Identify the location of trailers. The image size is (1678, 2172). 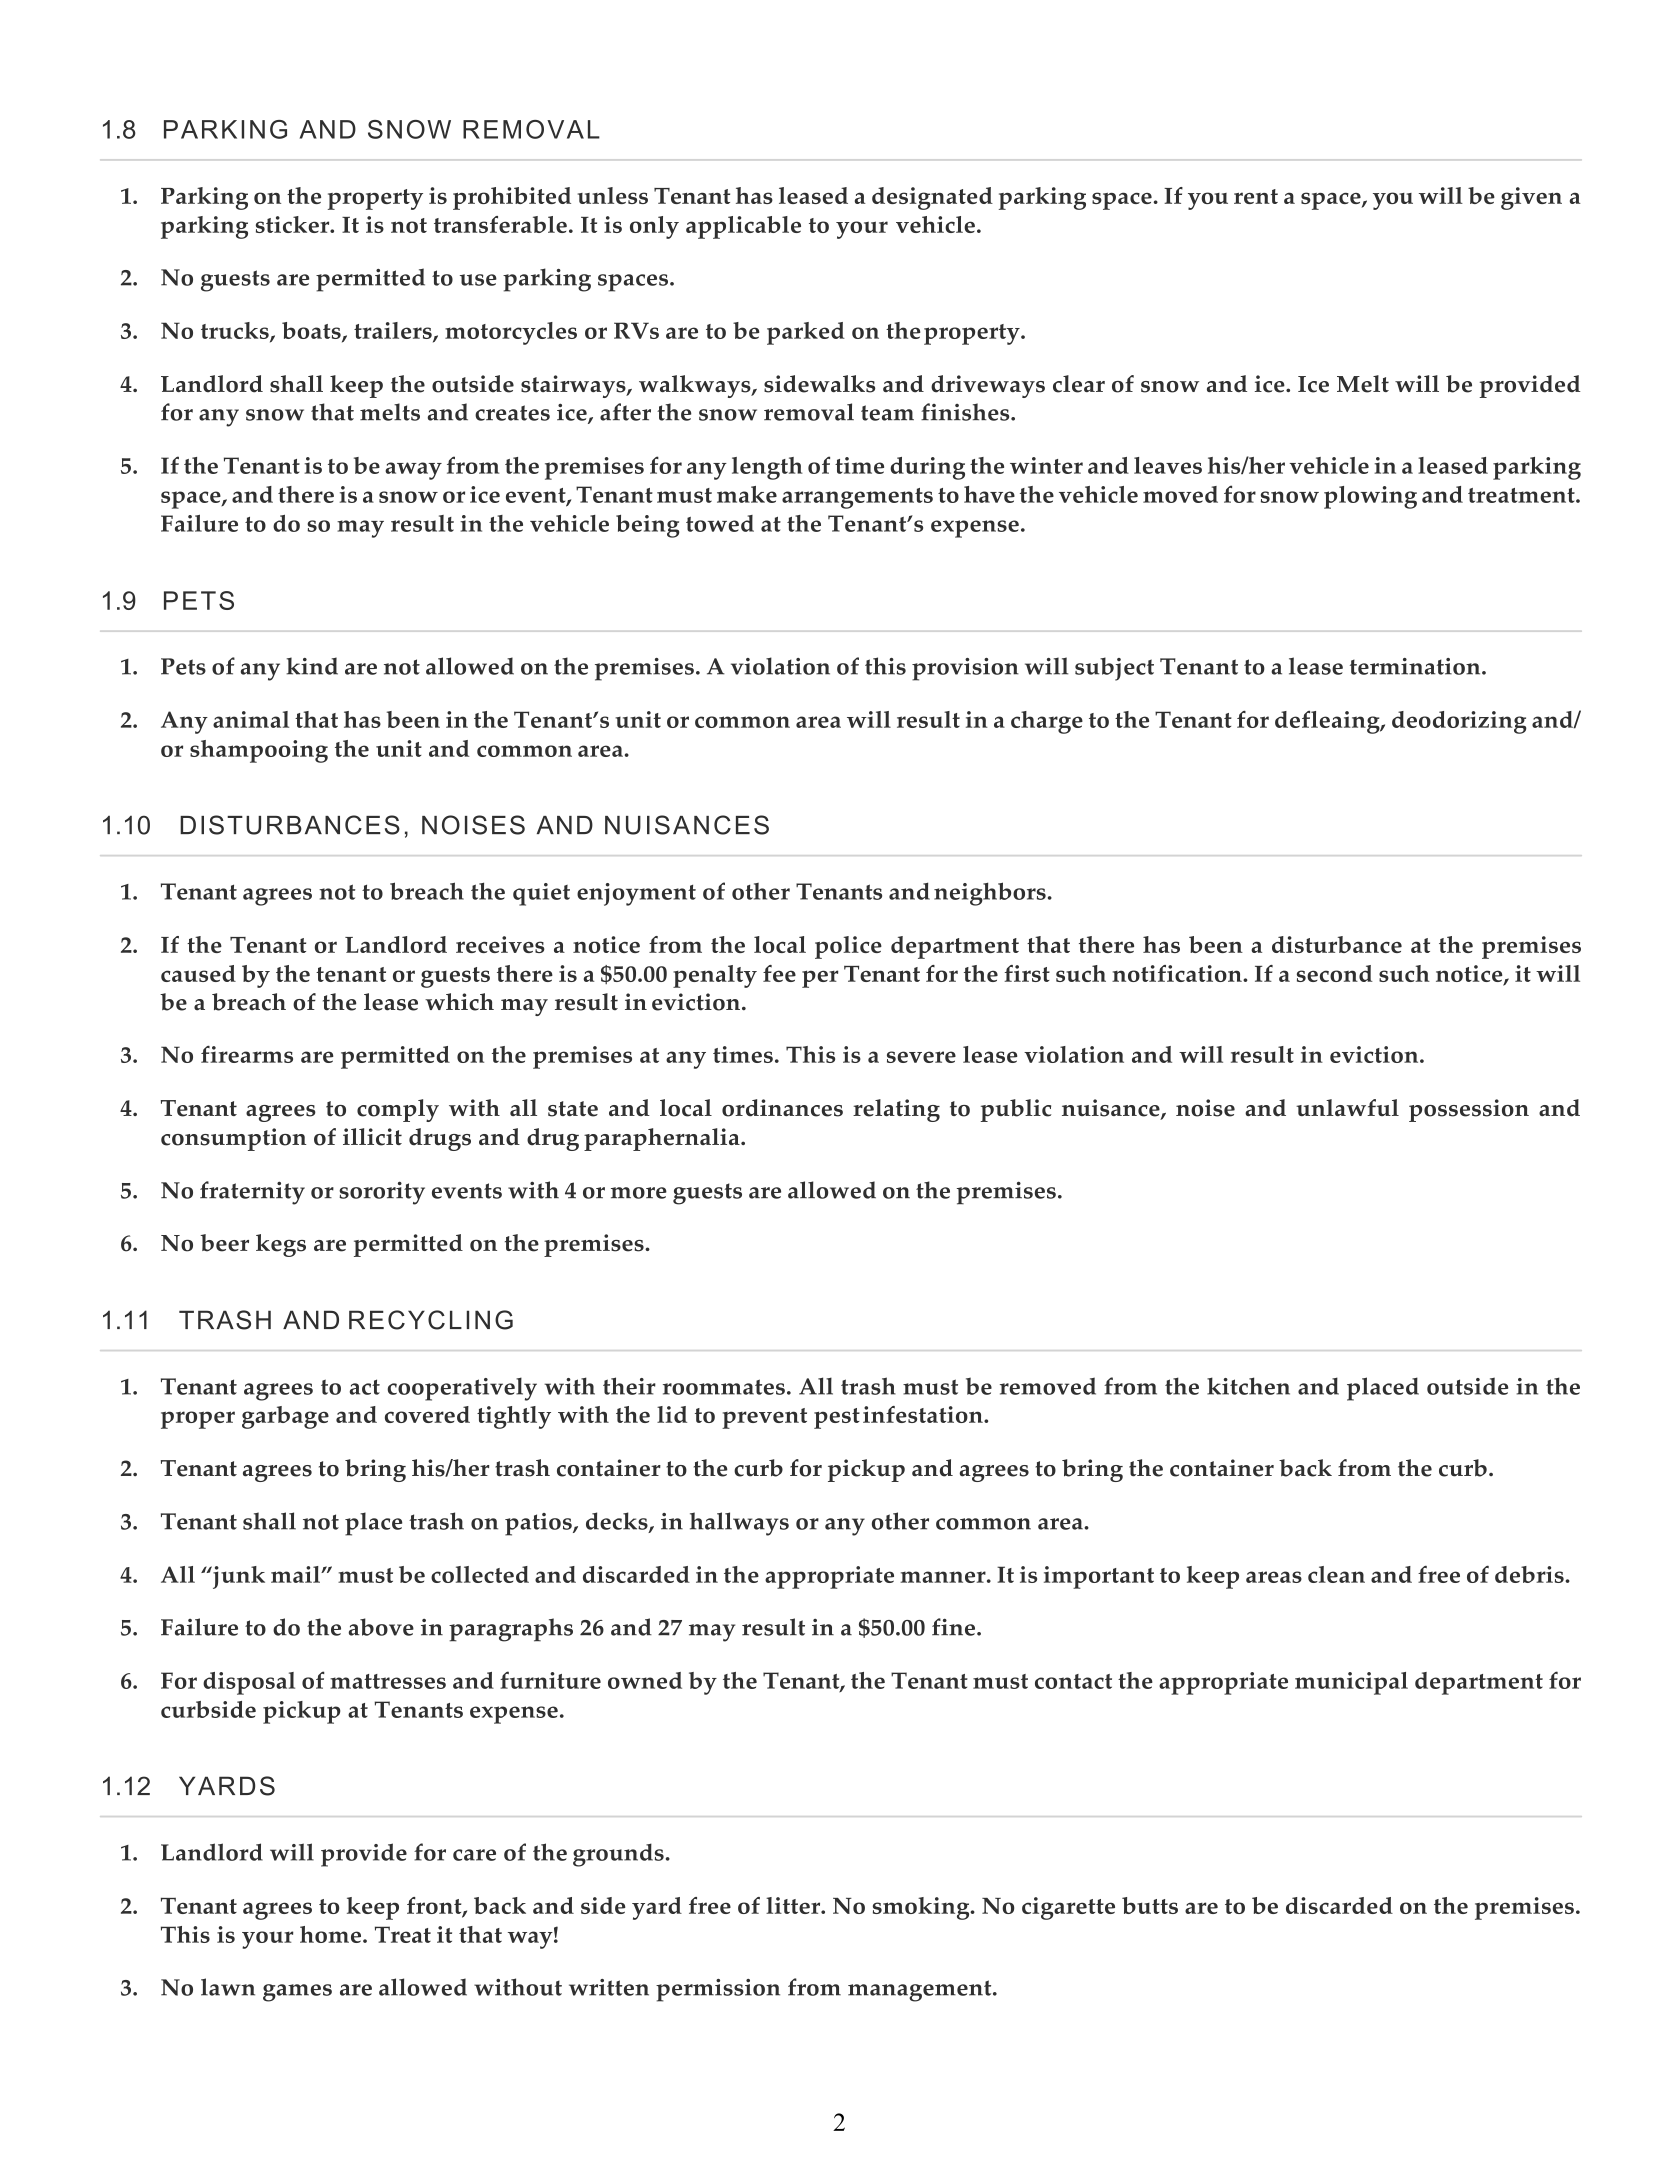
(394, 332).
